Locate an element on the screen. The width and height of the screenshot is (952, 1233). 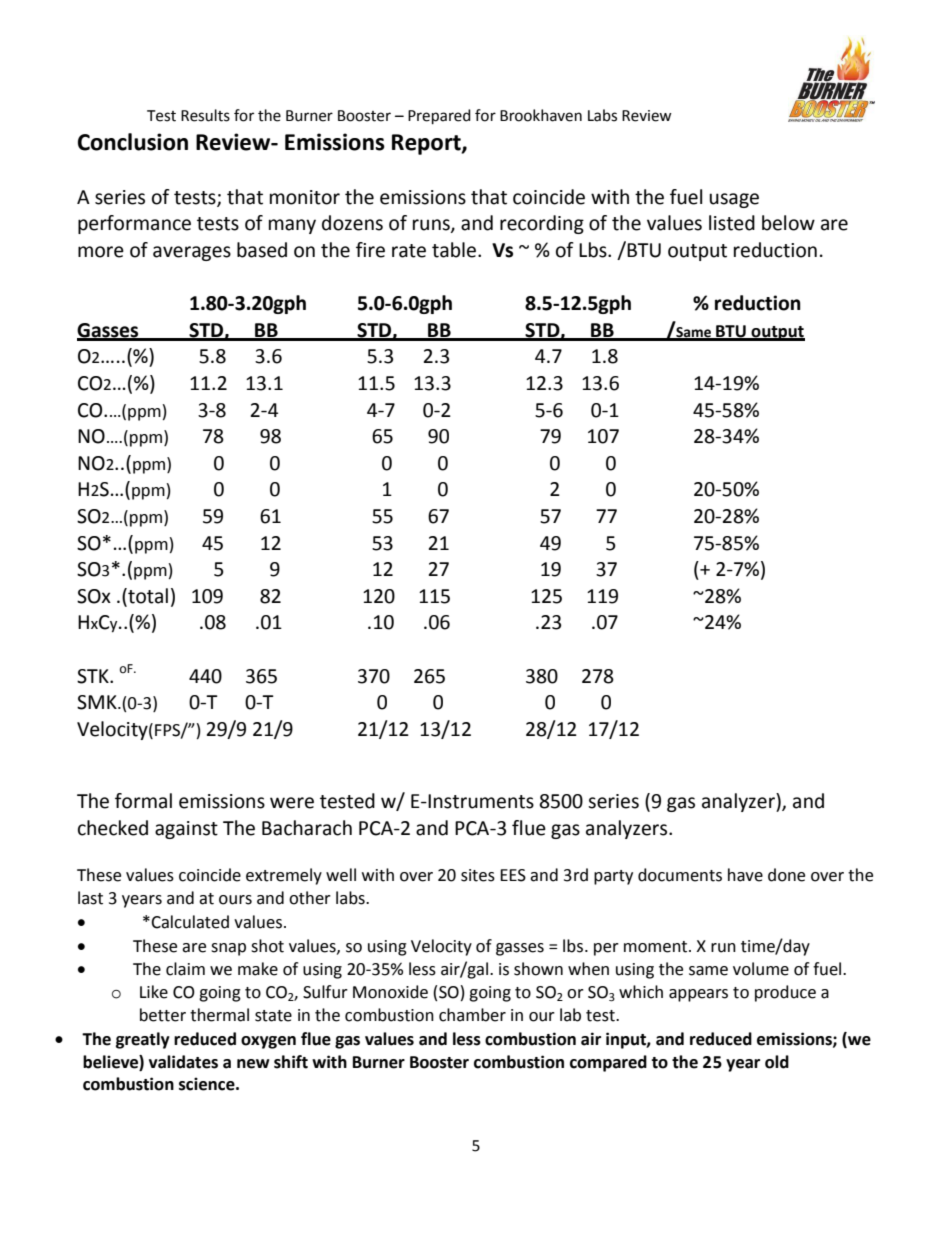
greatly is located at coordinates (143, 1040).
